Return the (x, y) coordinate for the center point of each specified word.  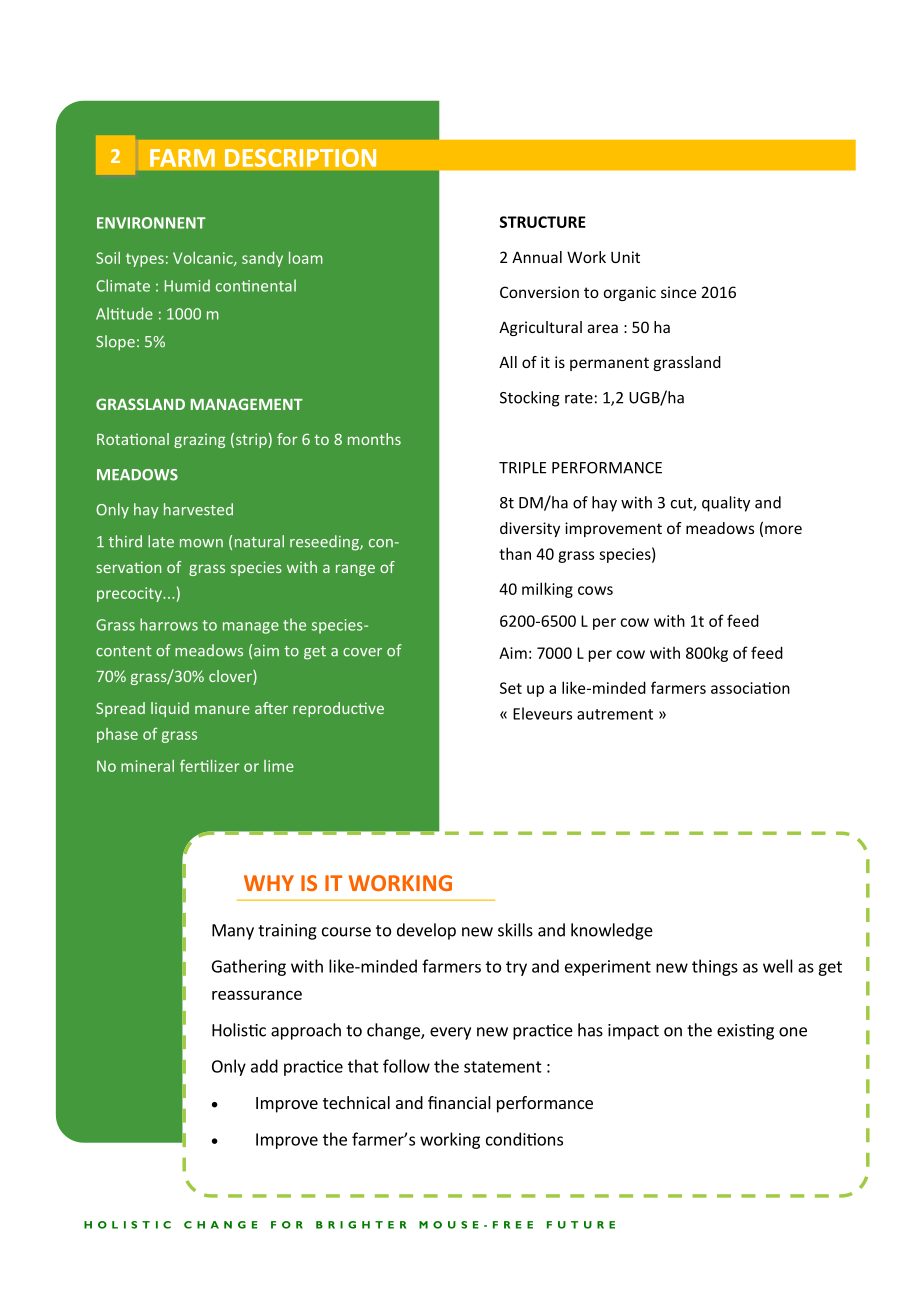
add (264, 1066)
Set (511, 688)
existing (745, 1032)
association (750, 688)
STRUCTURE (543, 222)
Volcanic (204, 259)
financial (459, 1102)
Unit (625, 257)
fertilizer (210, 765)
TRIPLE (522, 468)
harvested (198, 509)
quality (726, 504)
